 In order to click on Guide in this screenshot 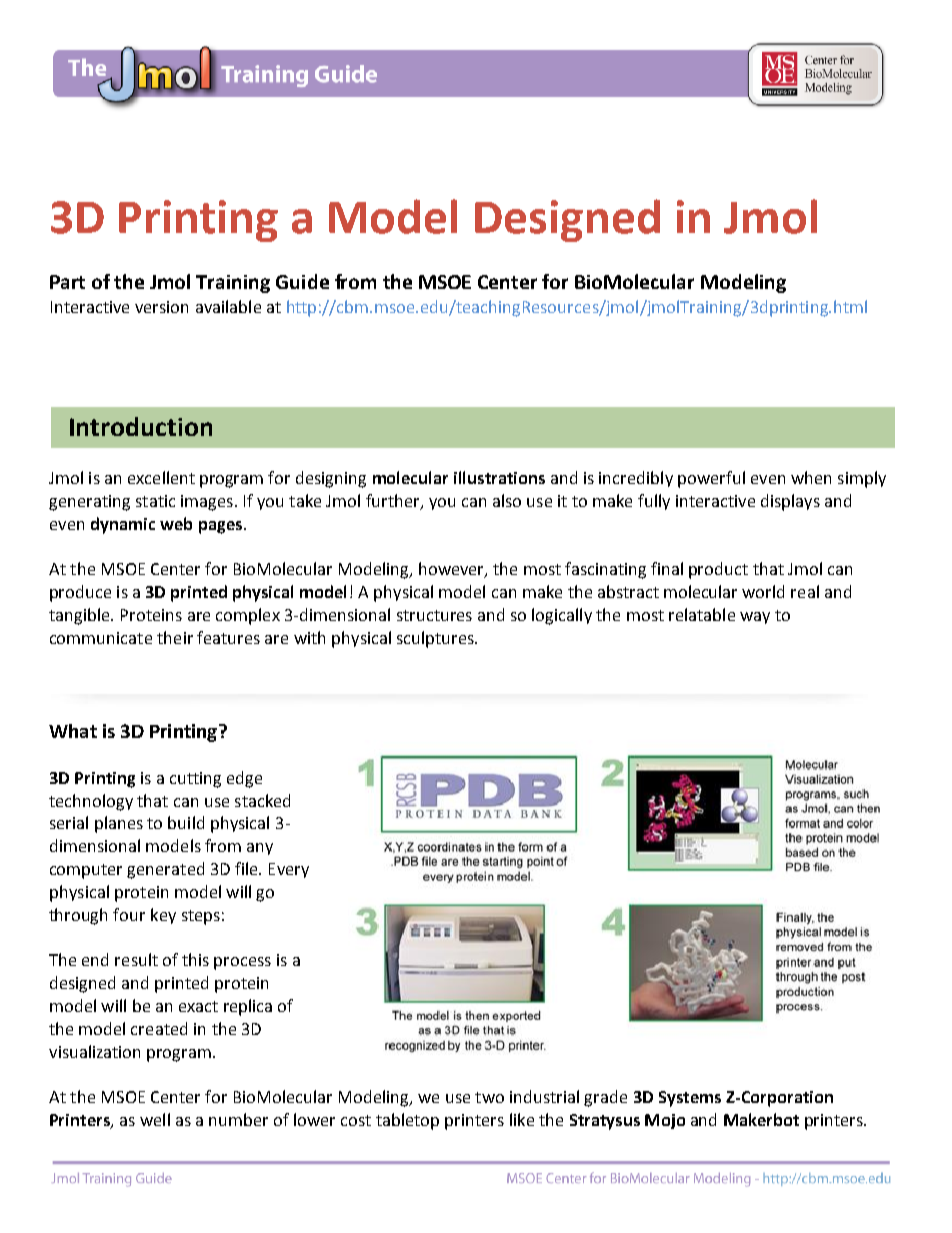, I will do `click(302, 281)`.
